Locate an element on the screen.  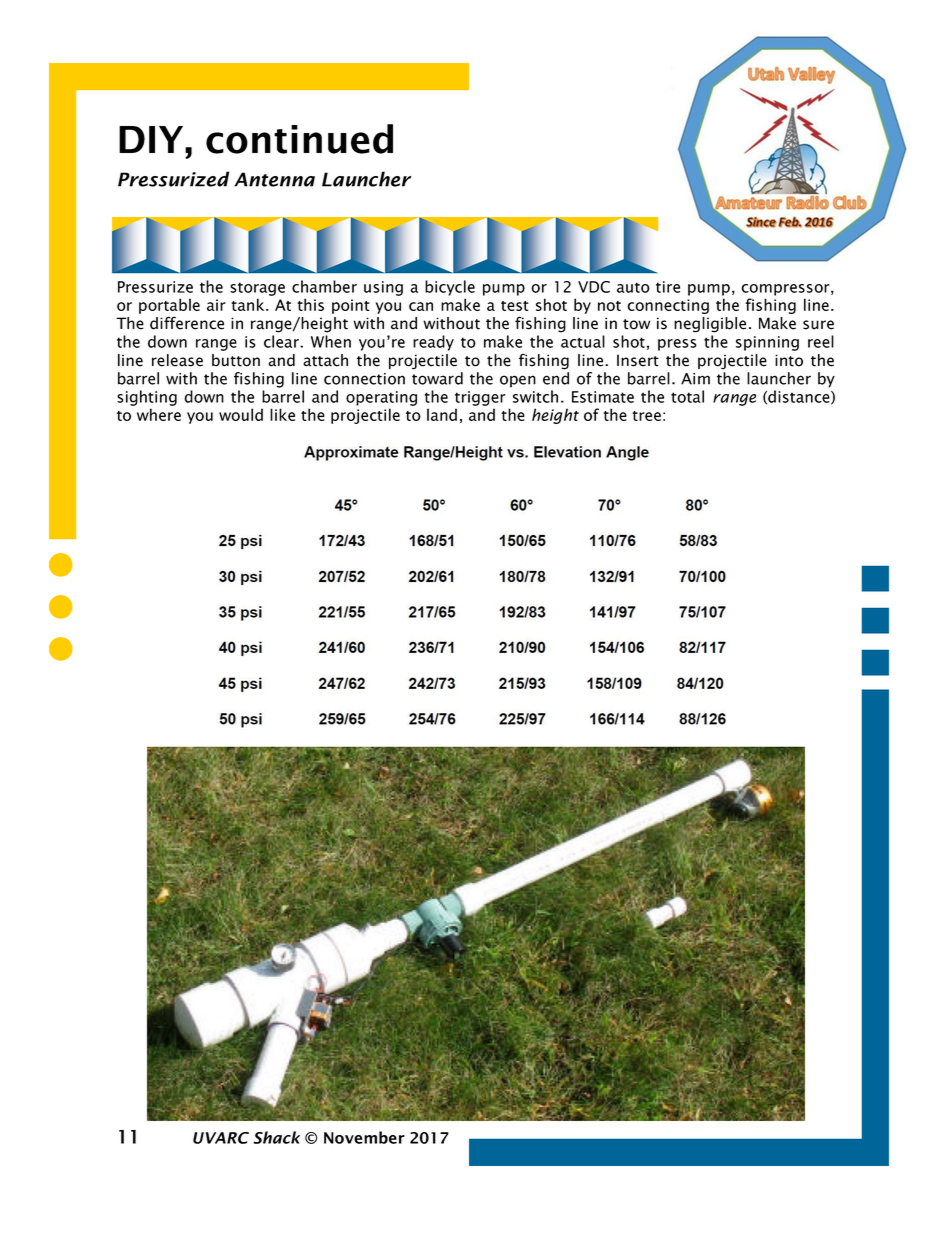
trigger is located at coordinates (480, 398).
